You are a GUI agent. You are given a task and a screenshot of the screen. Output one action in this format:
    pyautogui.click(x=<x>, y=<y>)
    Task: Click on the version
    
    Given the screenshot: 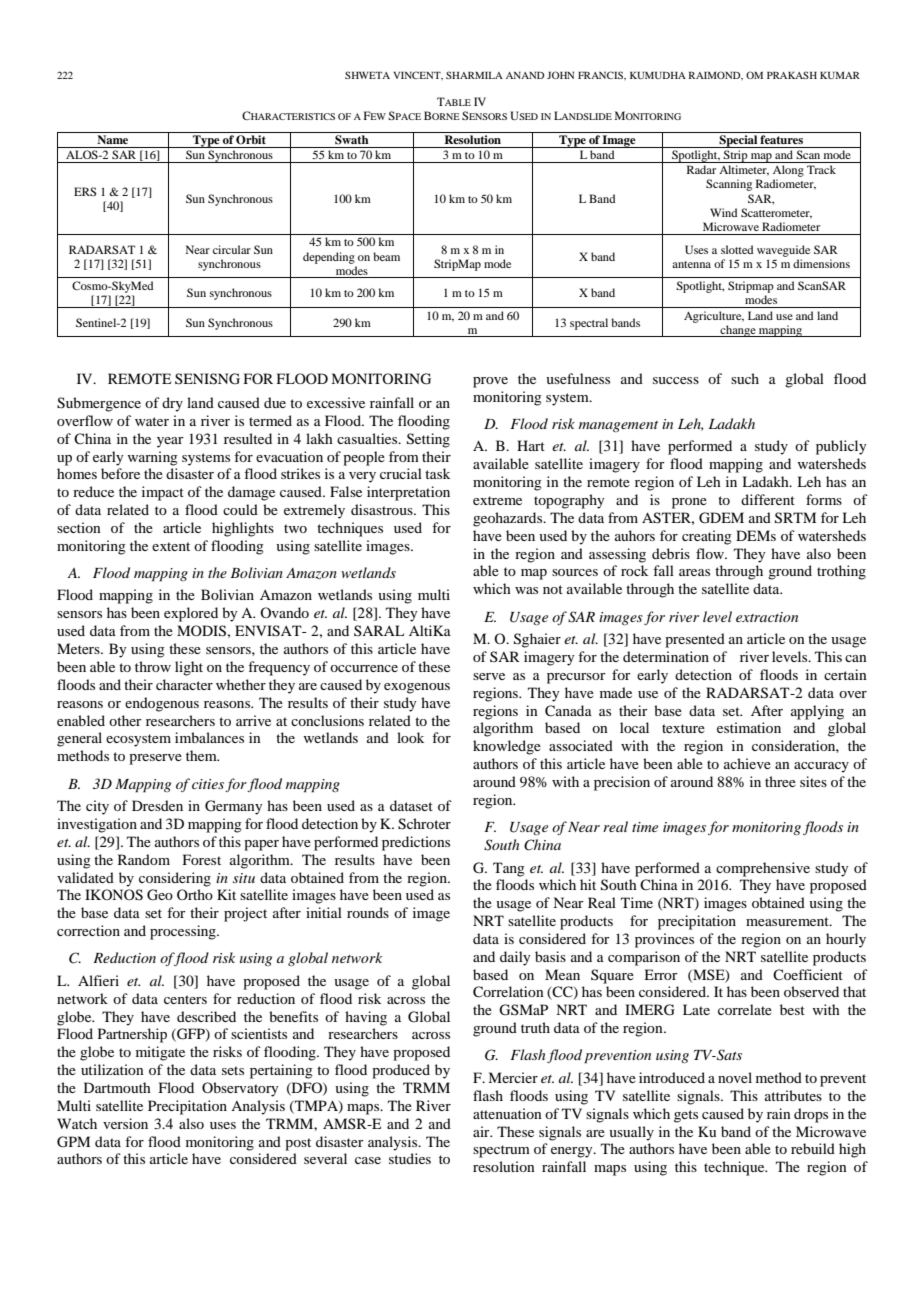 What is the action you would take?
    pyautogui.click(x=125, y=1123)
